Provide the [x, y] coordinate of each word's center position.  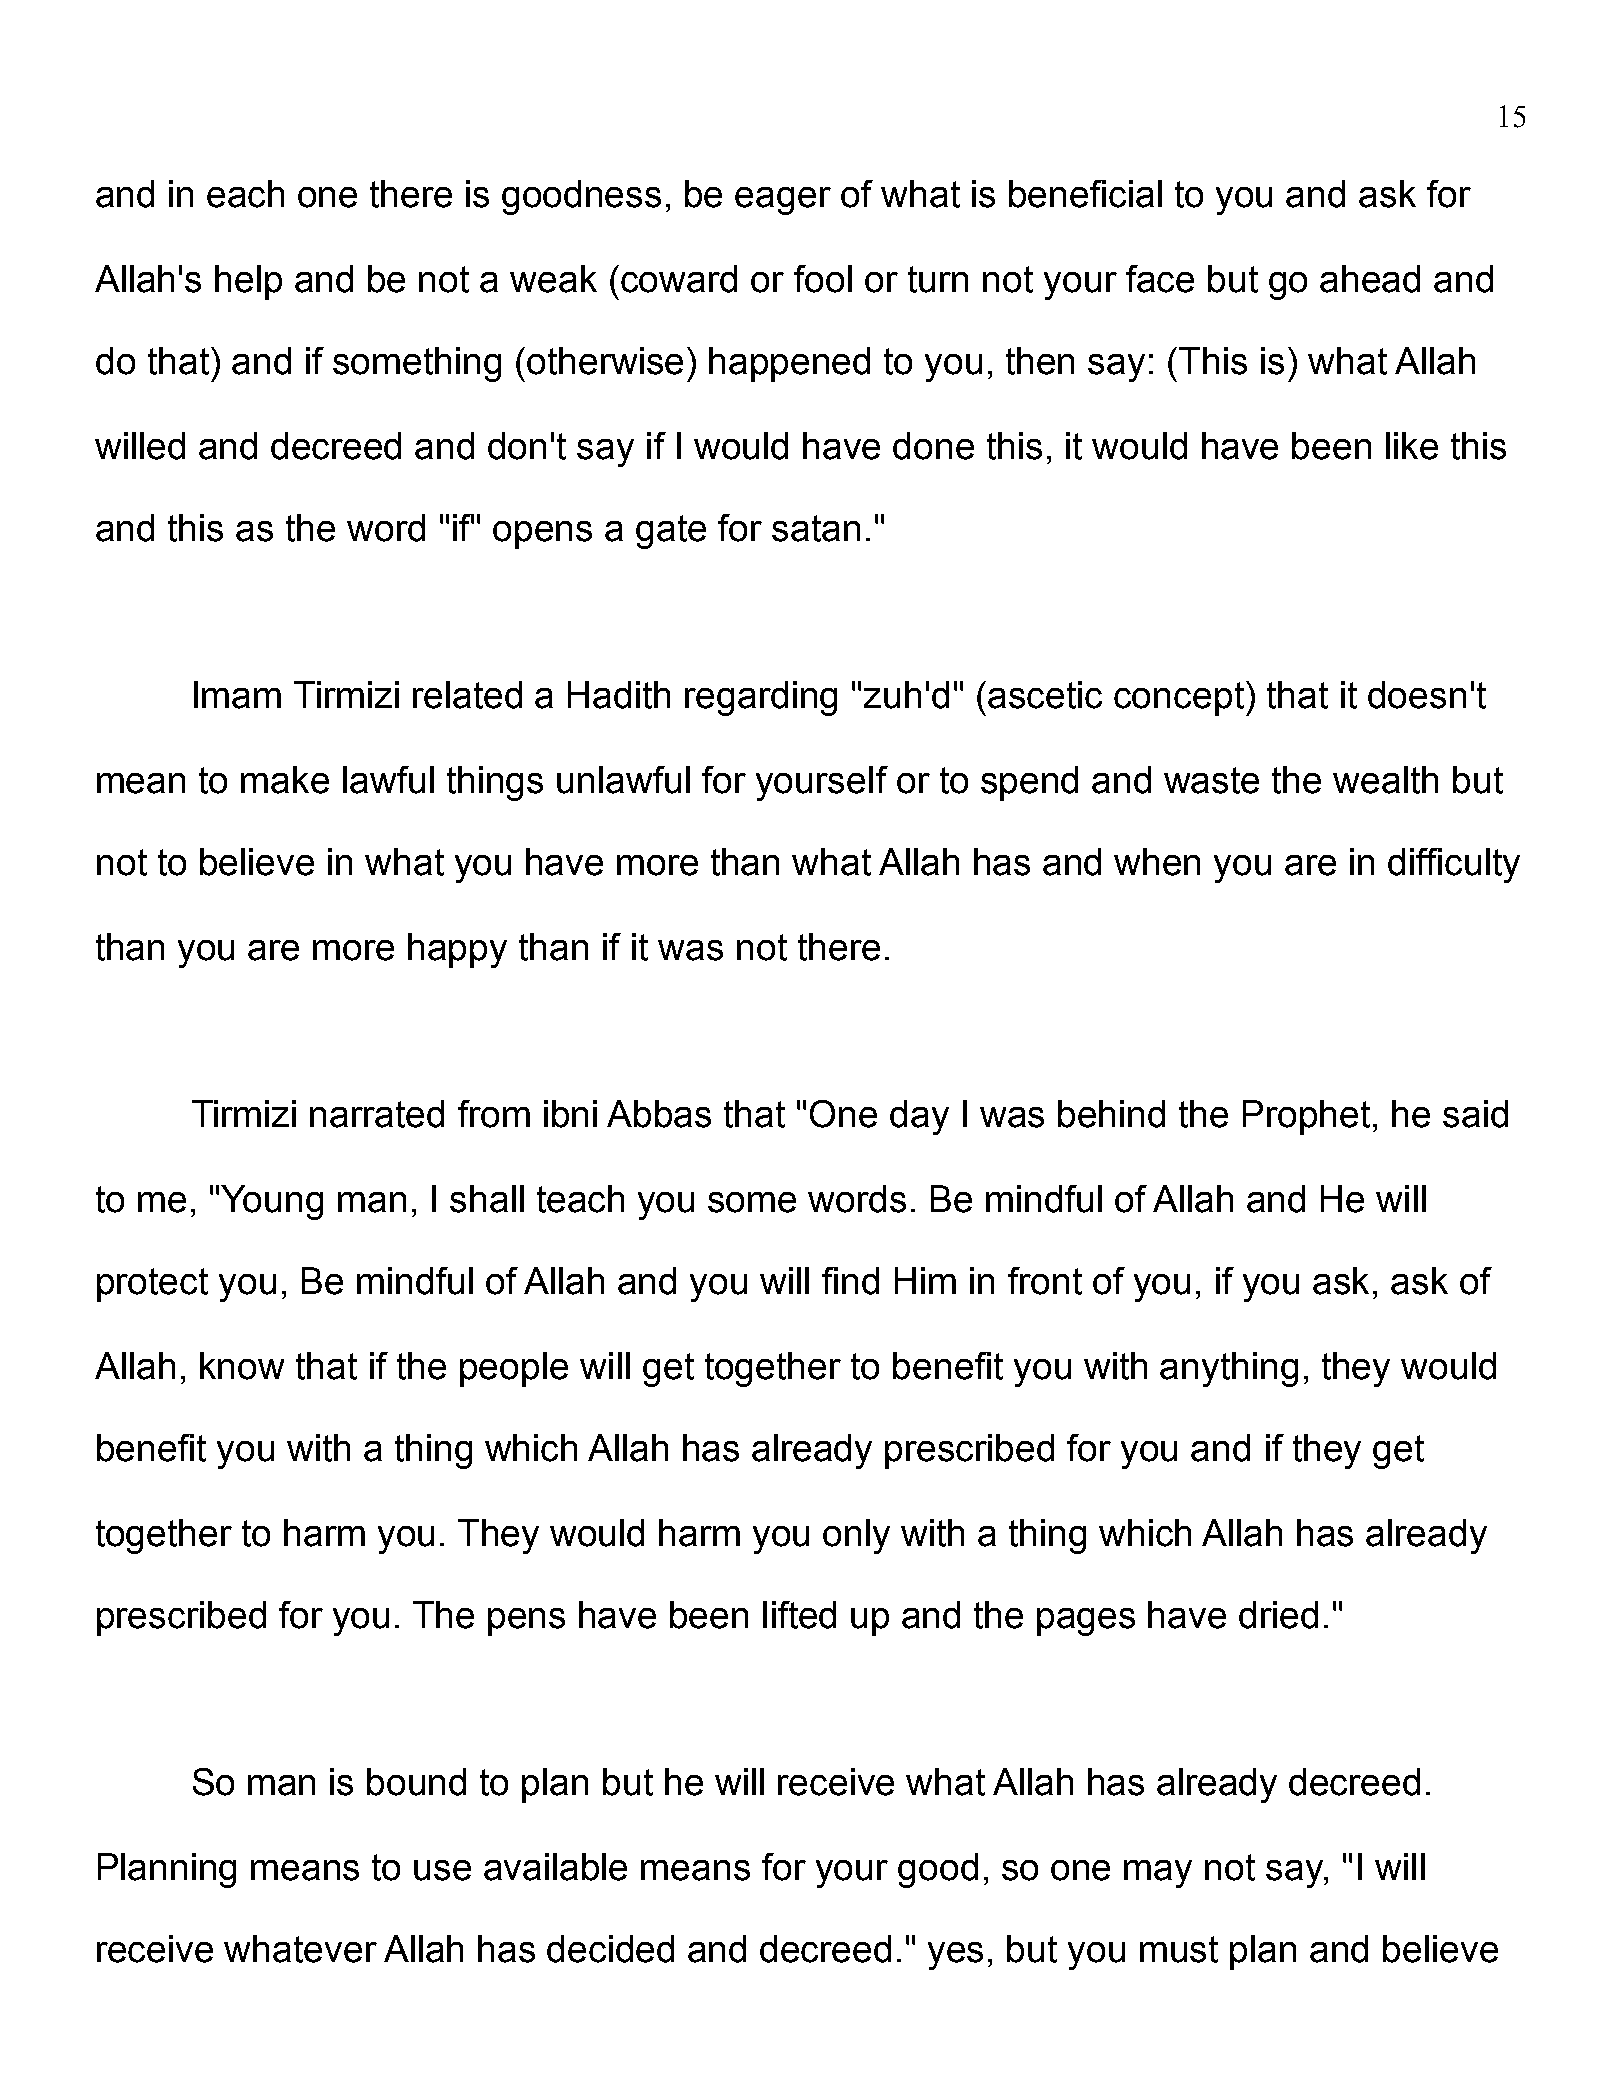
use [442, 1870]
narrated [377, 1114]
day [919, 1117]
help [248, 282]
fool [823, 279]
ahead [1370, 279]
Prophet [1306, 1117]
